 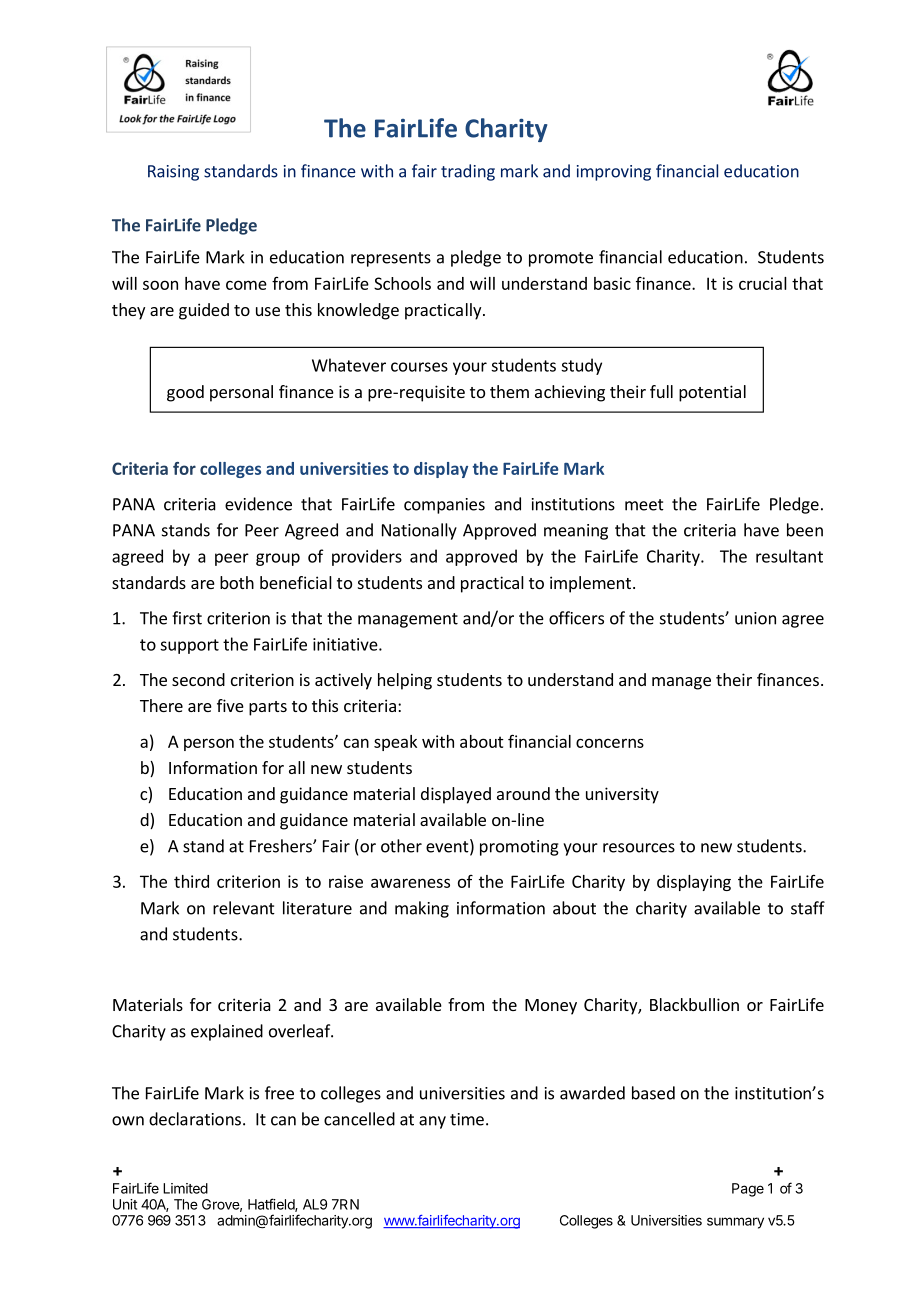 What do you see at coordinates (639, 848) in the screenshot?
I see `resources` at bounding box center [639, 848].
